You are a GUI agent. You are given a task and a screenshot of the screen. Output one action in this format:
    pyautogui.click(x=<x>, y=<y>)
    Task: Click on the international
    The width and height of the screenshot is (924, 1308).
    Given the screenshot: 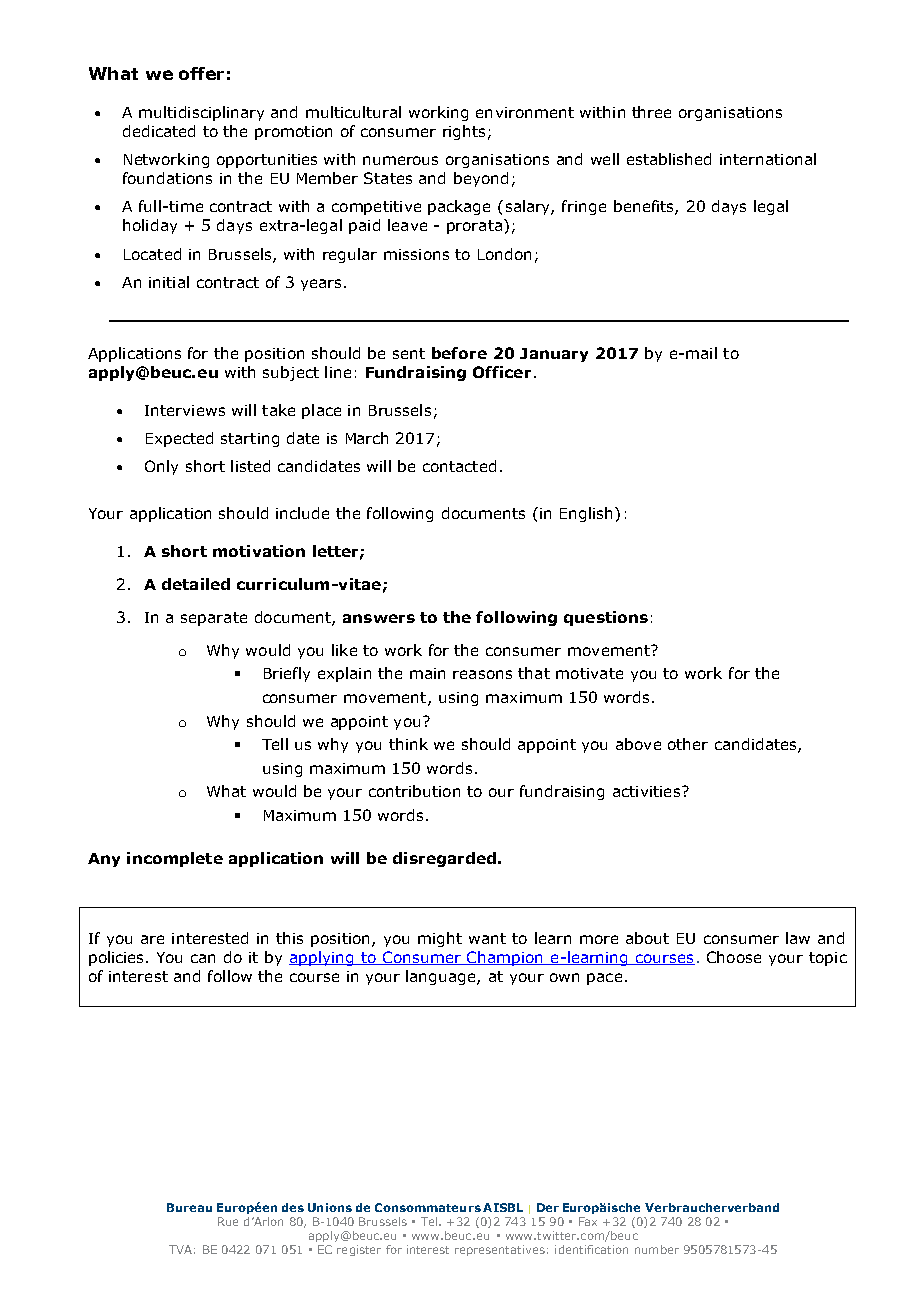 What is the action you would take?
    pyautogui.click(x=768, y=159)
